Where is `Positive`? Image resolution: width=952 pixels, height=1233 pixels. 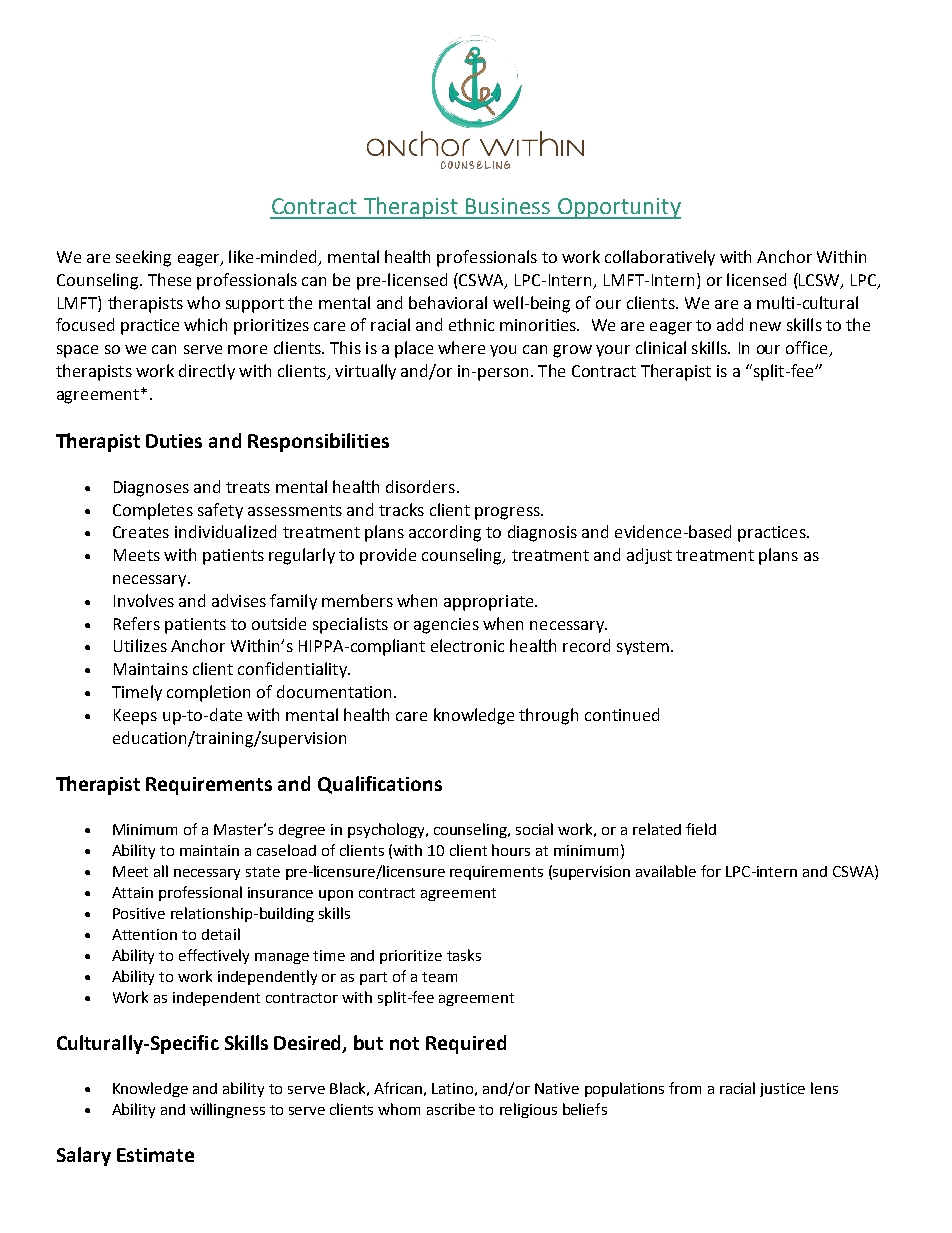
Positive is located at coordinates (139, 913).
